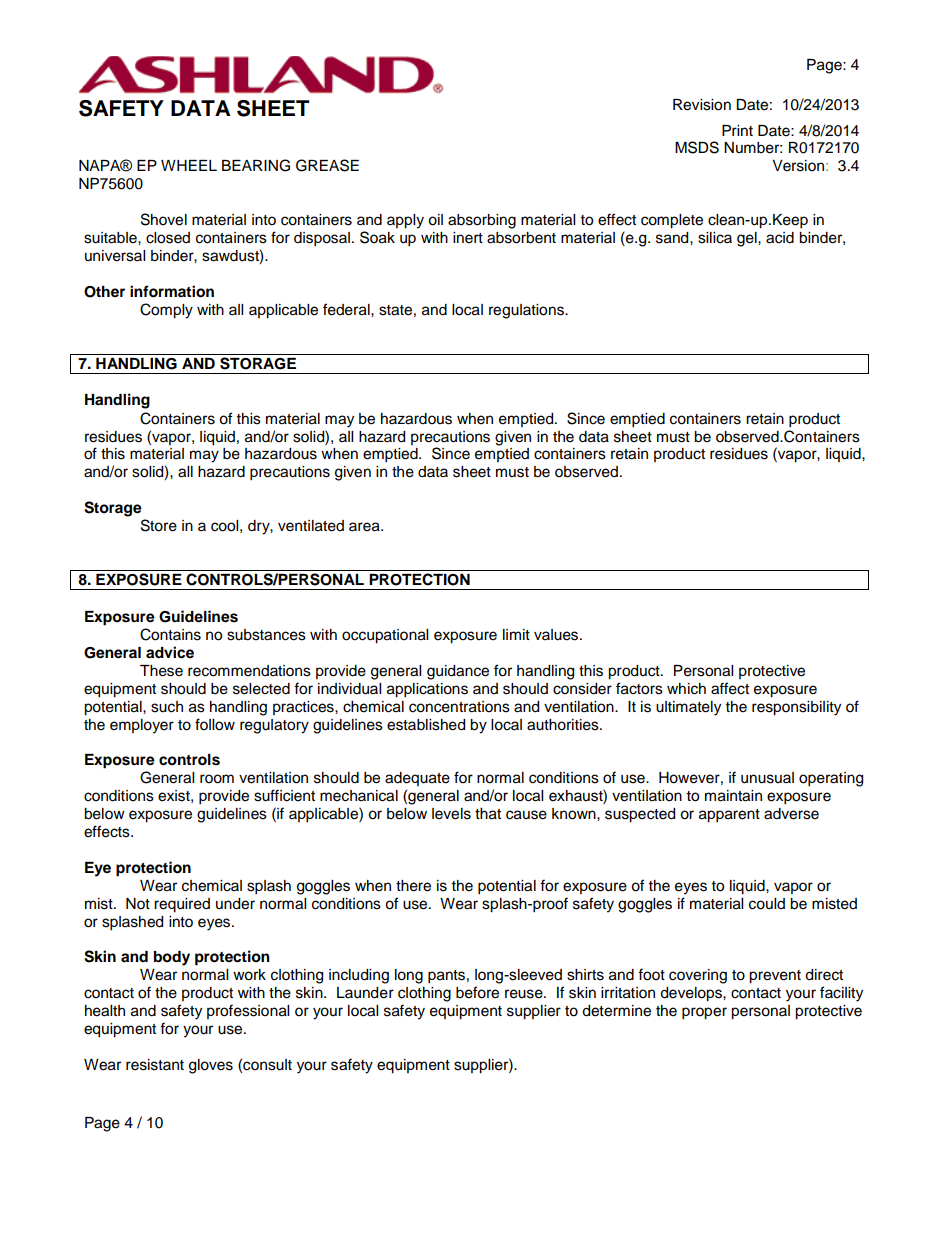 The height and width of the screenshot is (1233, 952). What do you see at coordinates (737, 130) in the screenshot?
I see `Print` at bounding box center [737, 130].
